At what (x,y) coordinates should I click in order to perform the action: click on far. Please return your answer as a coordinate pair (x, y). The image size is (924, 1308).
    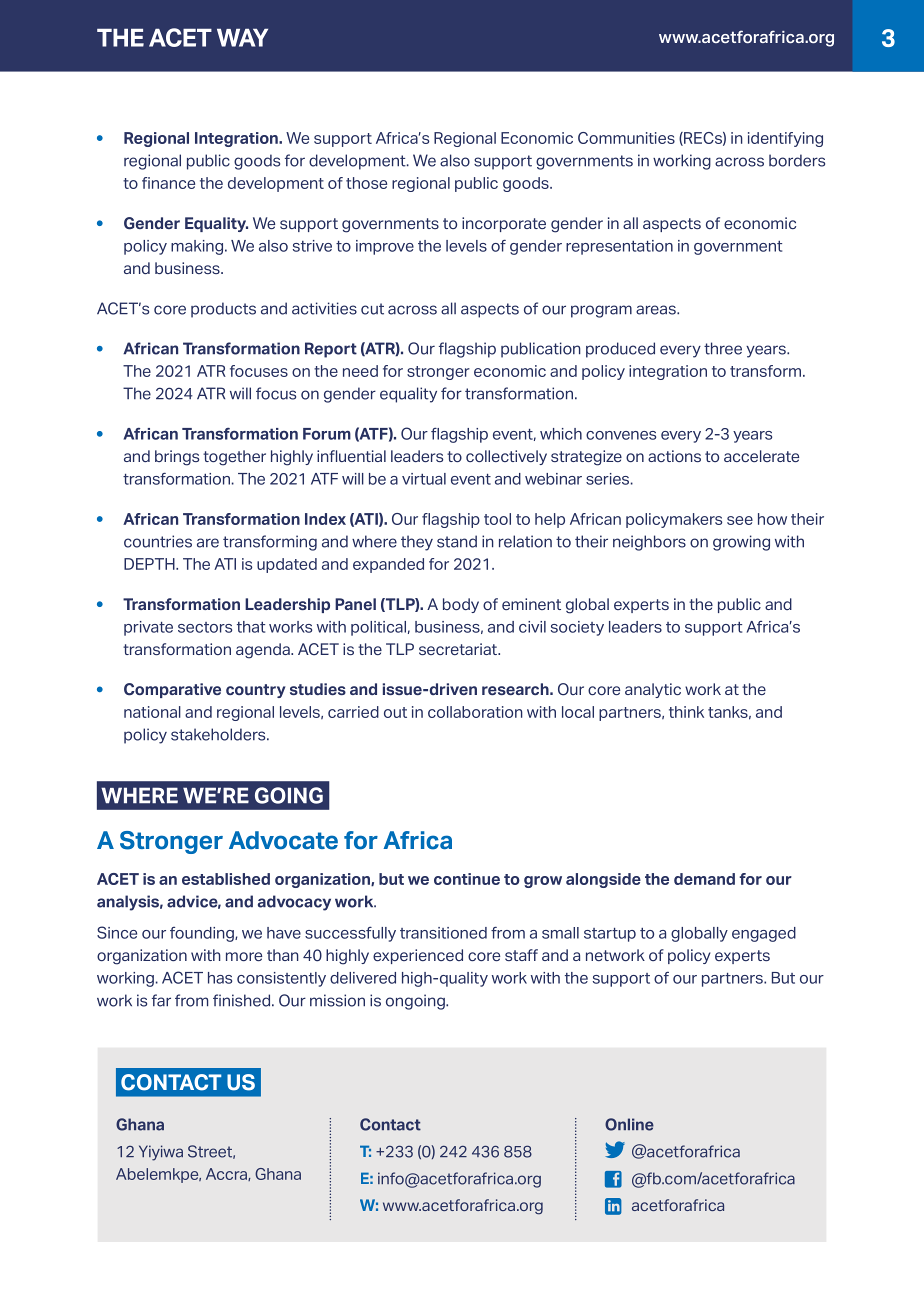
    Looking at the image, I should click on (161, 1000).
